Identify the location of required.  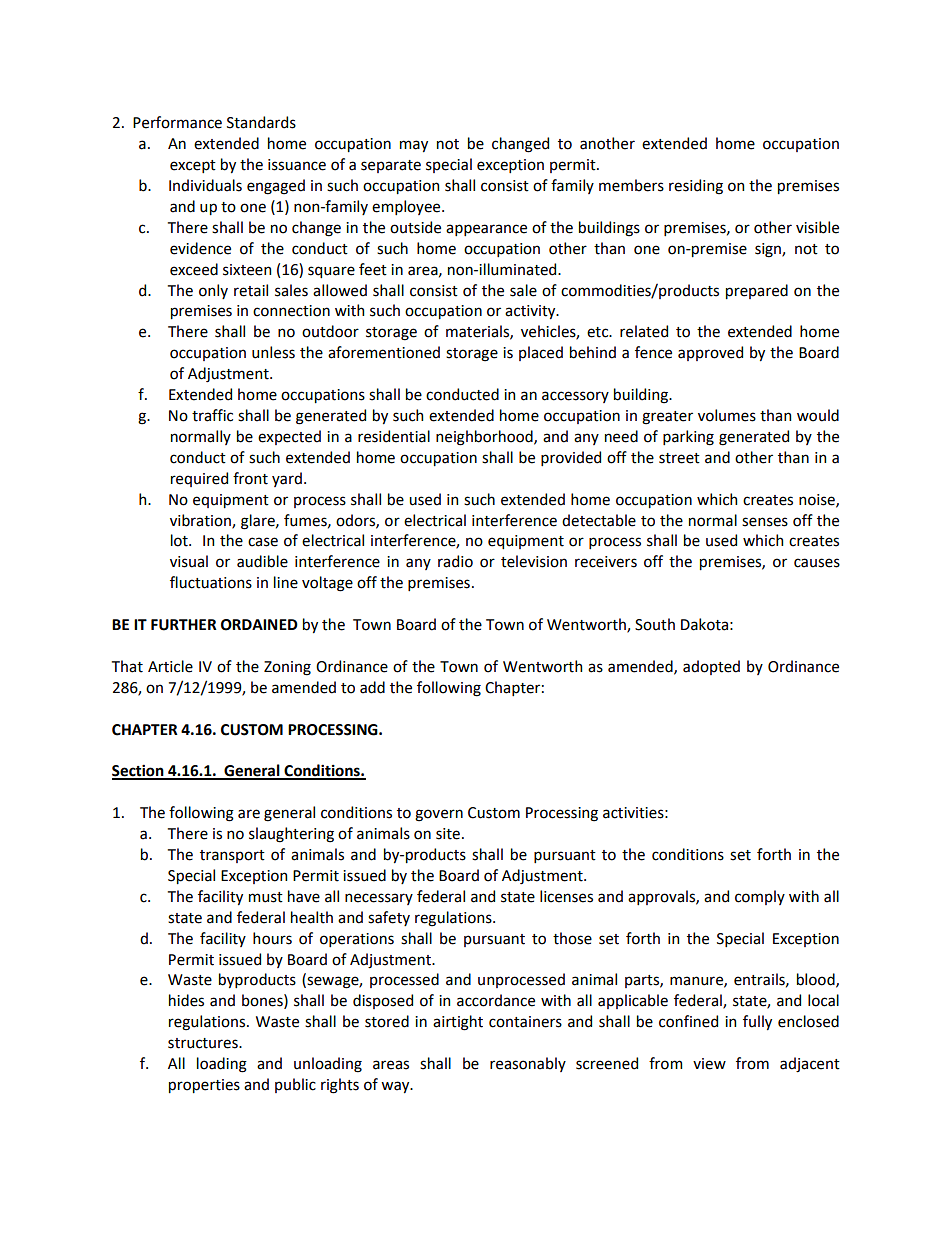
(199, 479).
